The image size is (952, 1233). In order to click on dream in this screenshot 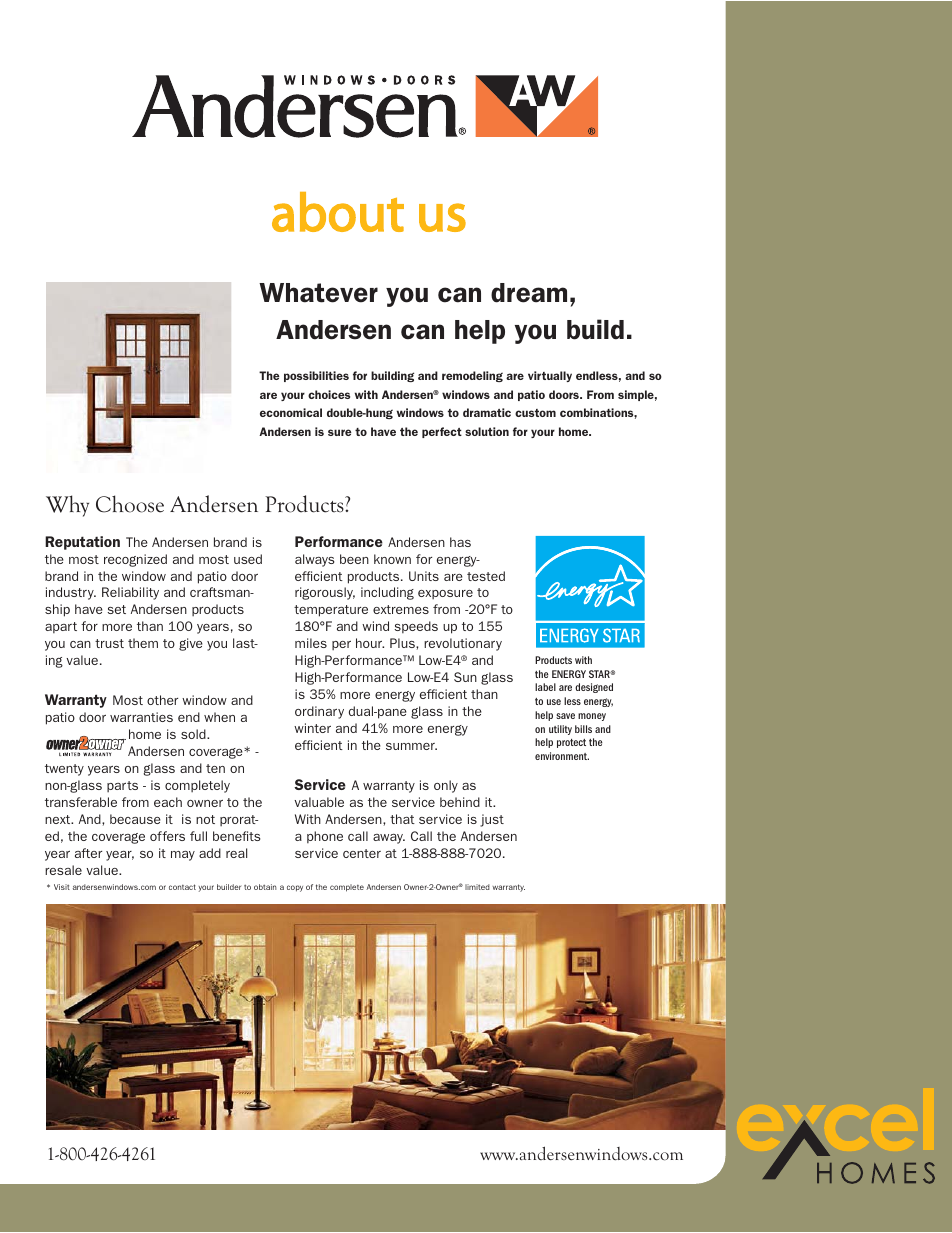, I will do `click(529, 293)`.
